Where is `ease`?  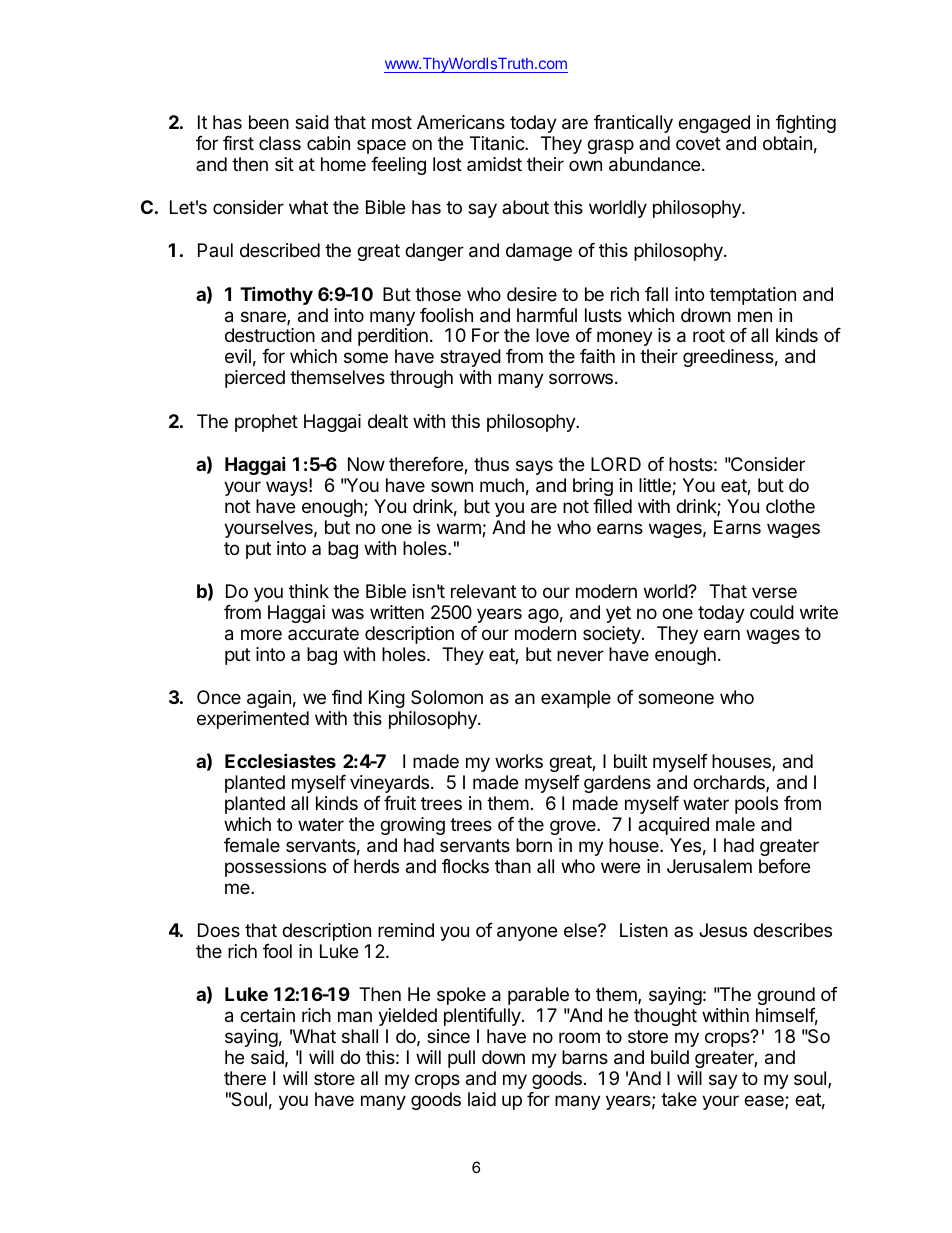
ease is located at coordinates (765, 1102).
